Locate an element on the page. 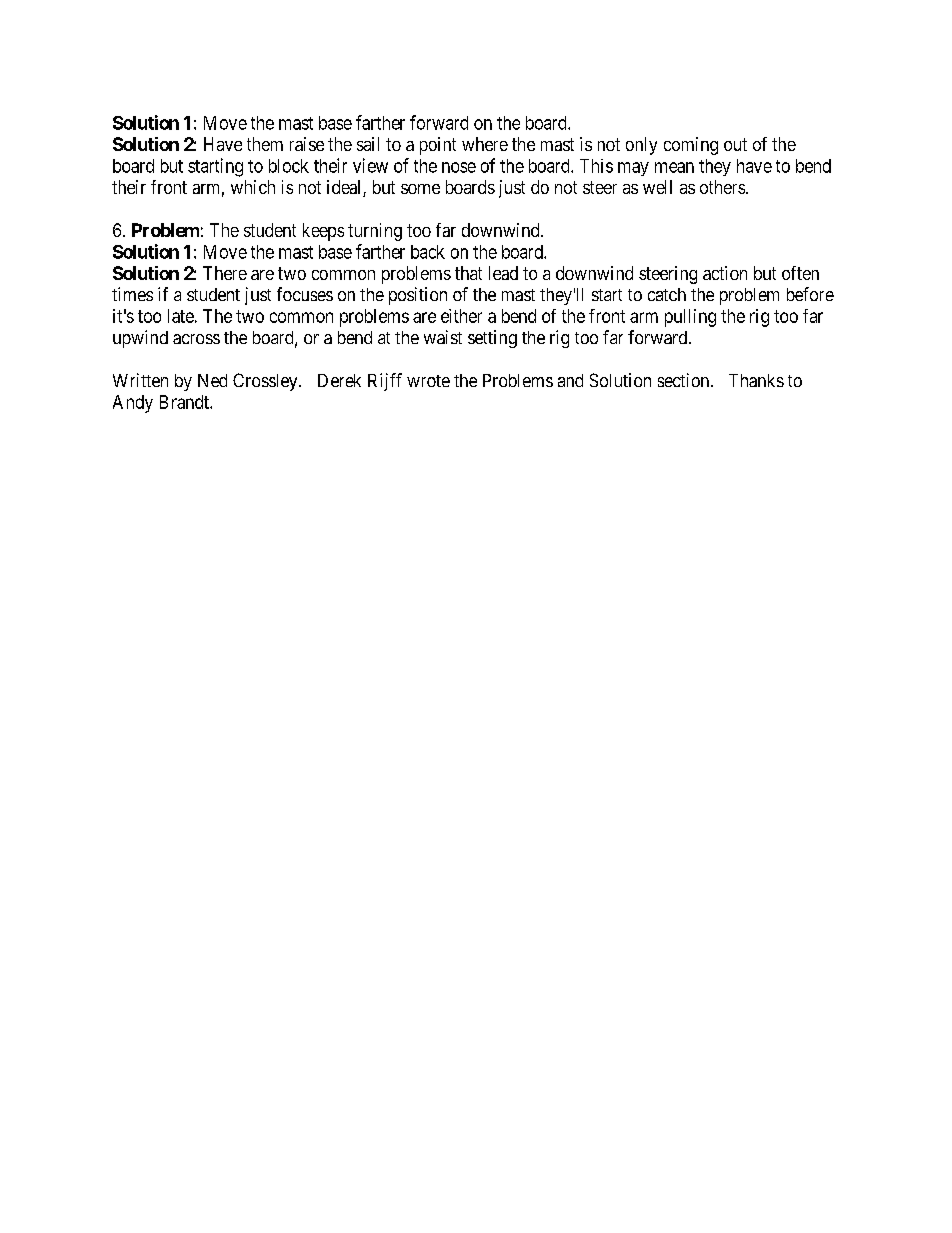  that is located at coordinates (468, 273).
